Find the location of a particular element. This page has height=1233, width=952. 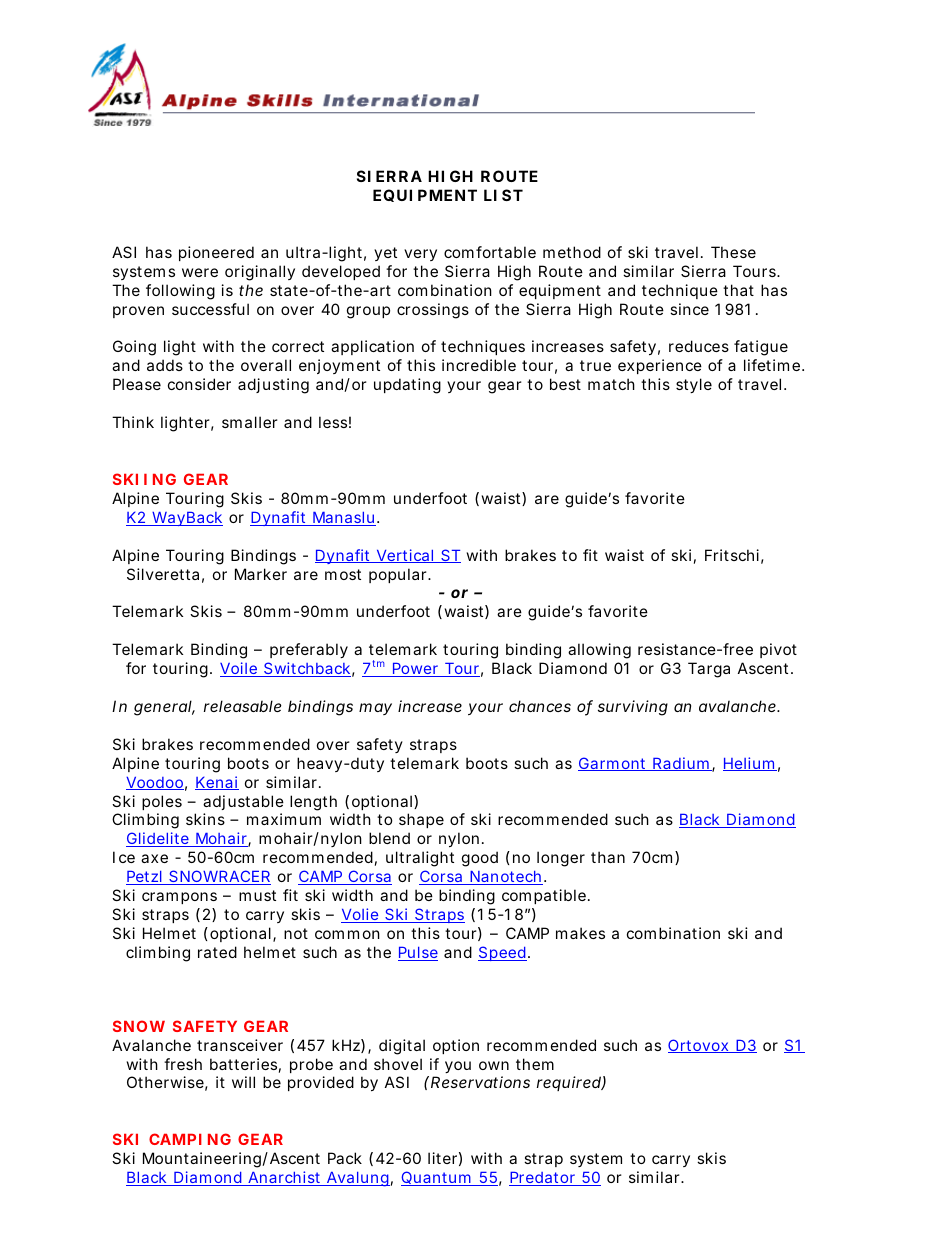

Vertical is located at coordinates (405, 556).
